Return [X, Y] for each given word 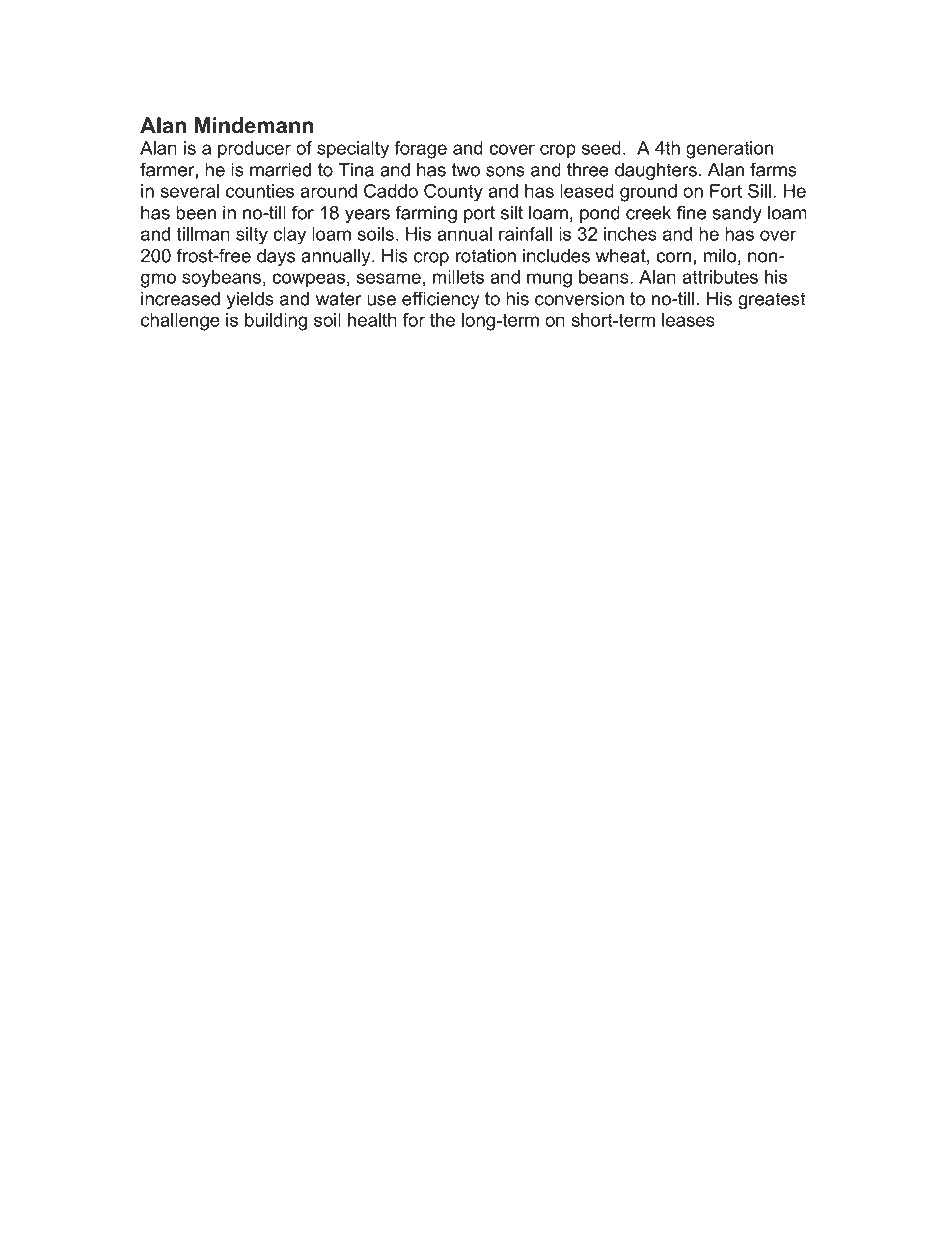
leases [688, 320]
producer [254, 150]
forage [420, 150]
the [442, 320]
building [276, 322]
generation [729, 150]
